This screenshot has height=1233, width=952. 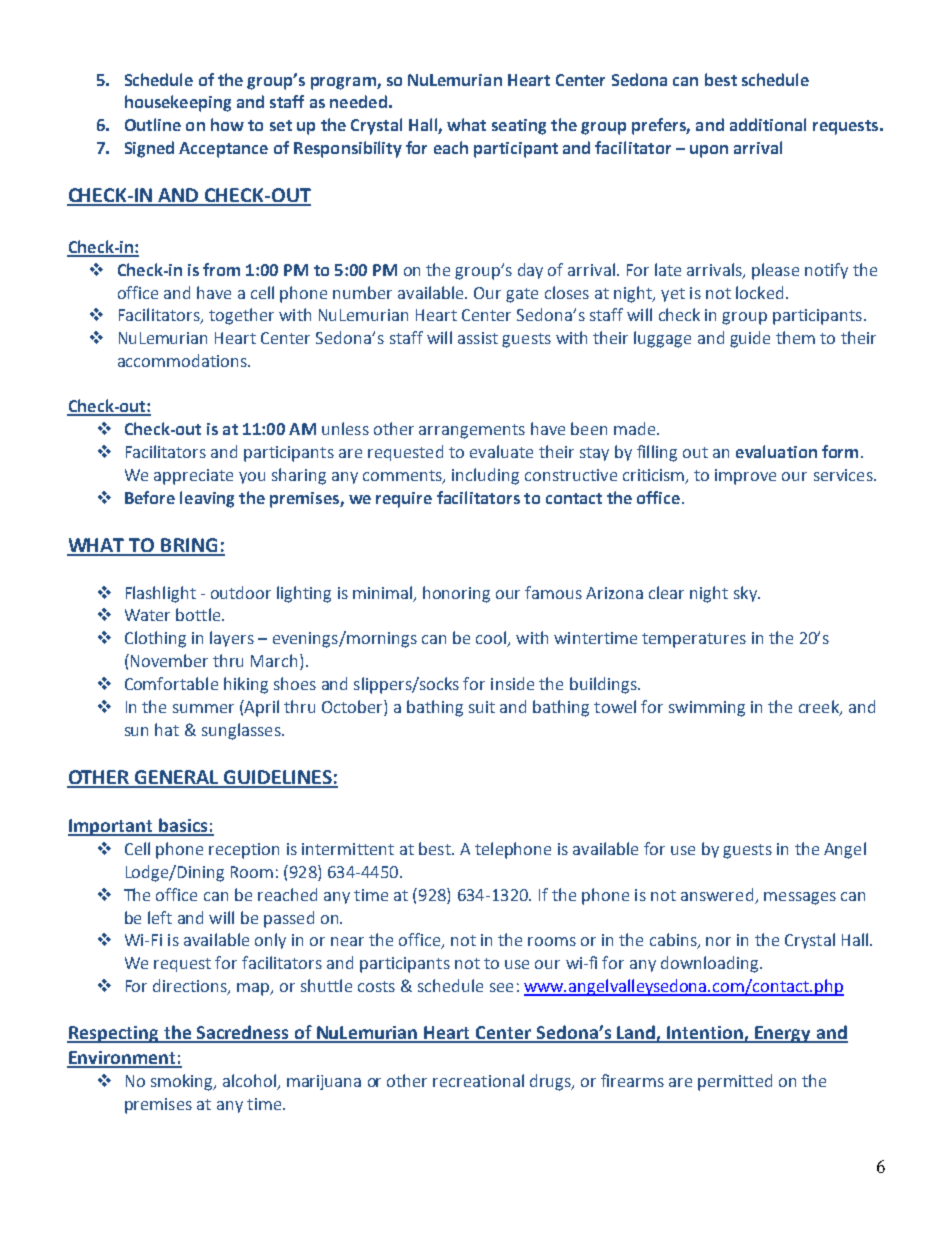 I want to click on accommodations, so click(x=183, y=360).
